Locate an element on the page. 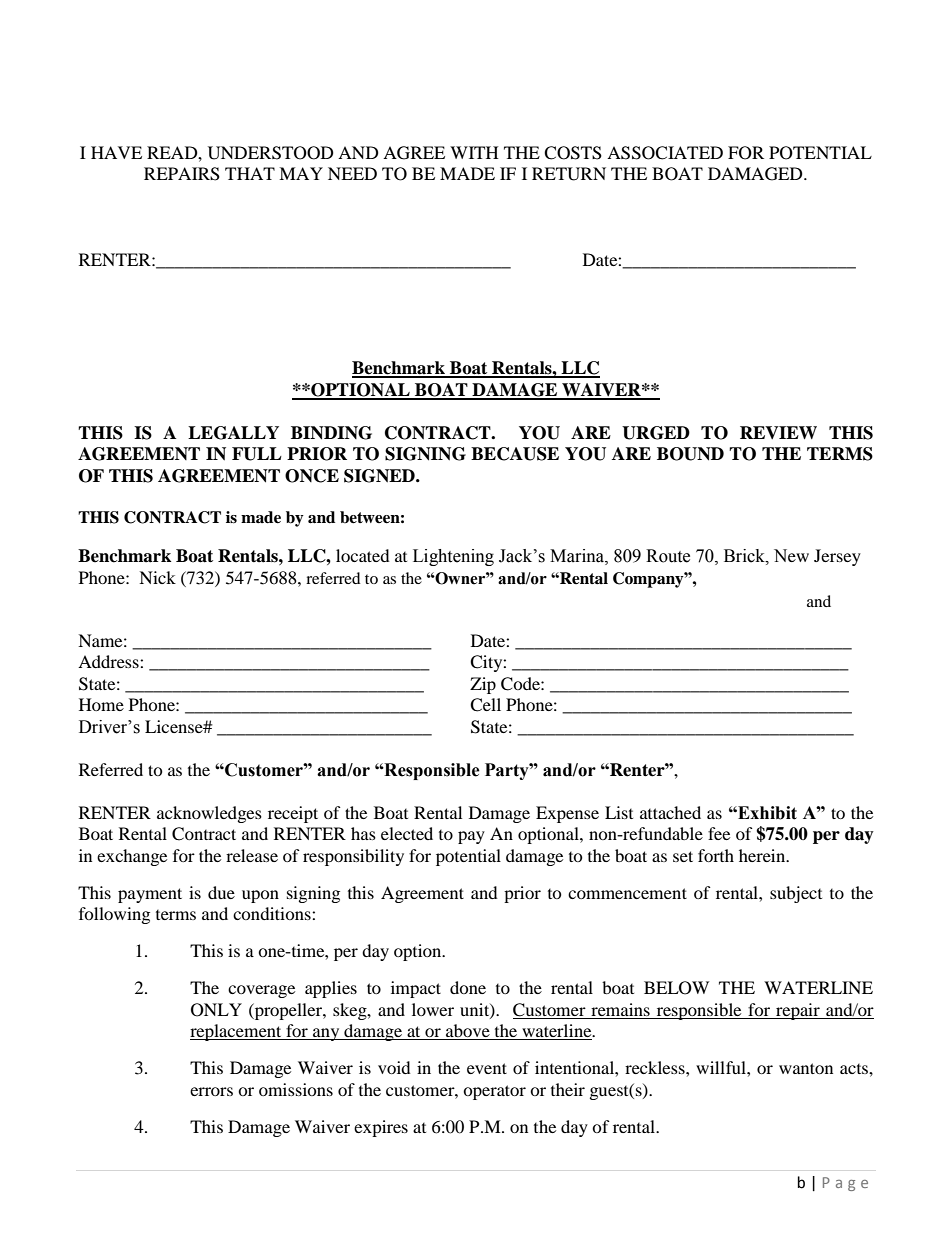  errors is located at coordinates (211, 1091).
